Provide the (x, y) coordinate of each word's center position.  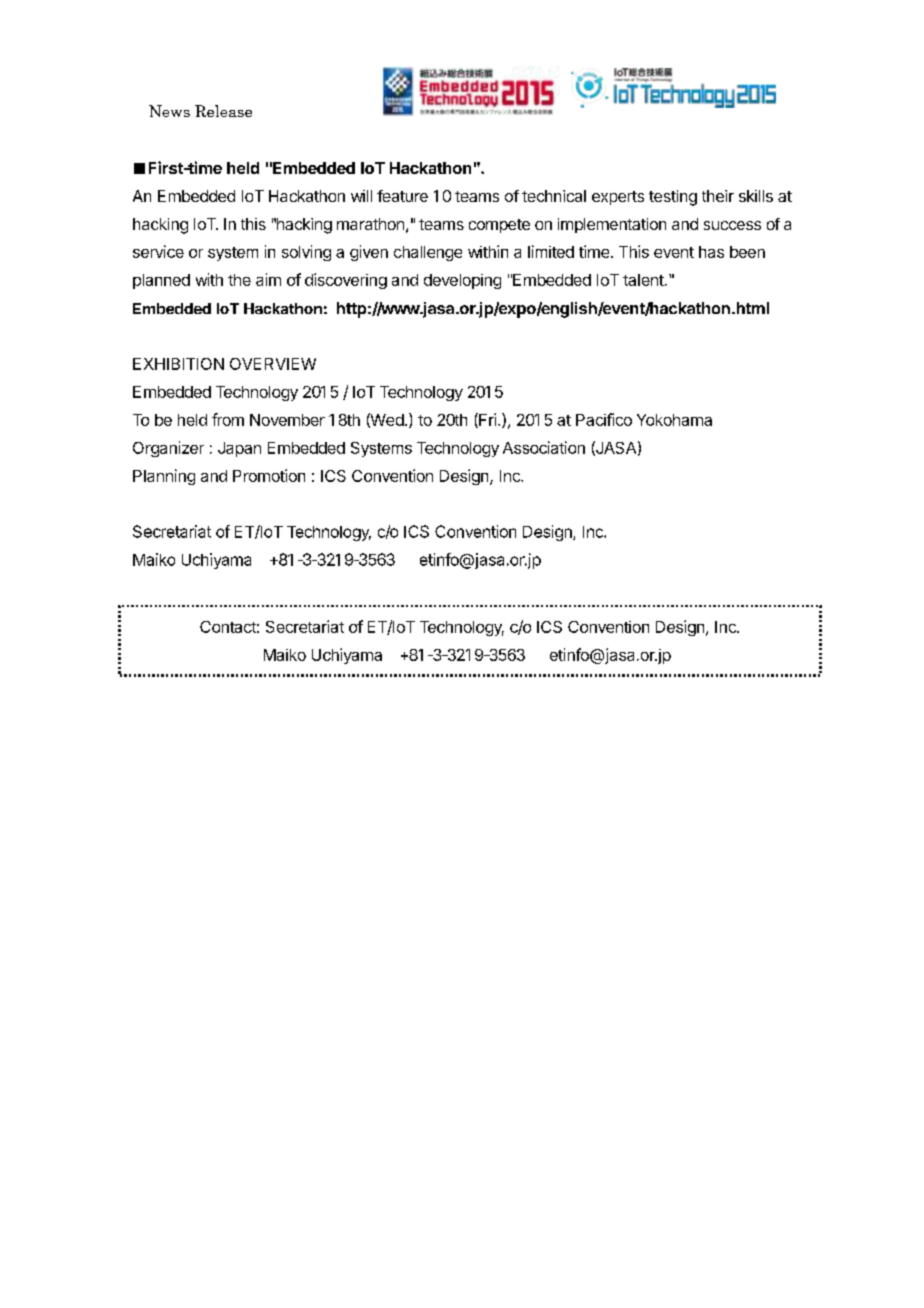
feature (402, 196)
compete (499, 226)
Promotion (269, 475)
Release (223, 111)
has (711, 252)
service (158, 251)
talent (644, 280)
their (718, 196)
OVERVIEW (273, 364)
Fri (486, 420)
